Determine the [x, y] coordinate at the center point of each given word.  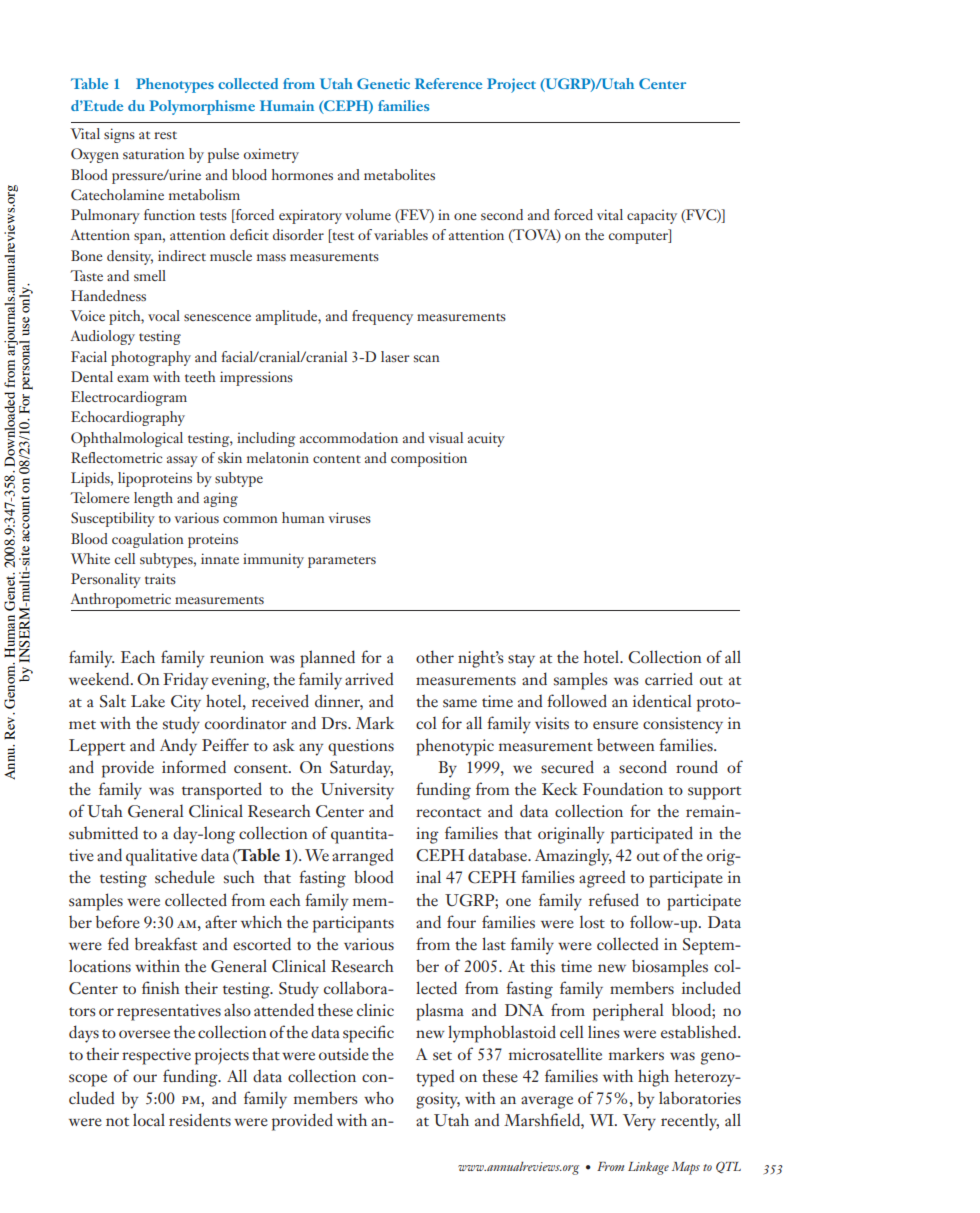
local [149, 1119]
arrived [369, 679]
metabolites [399, 174]
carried [669, 678]
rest [165, 135]
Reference [448, 83]
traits [160, 578]
